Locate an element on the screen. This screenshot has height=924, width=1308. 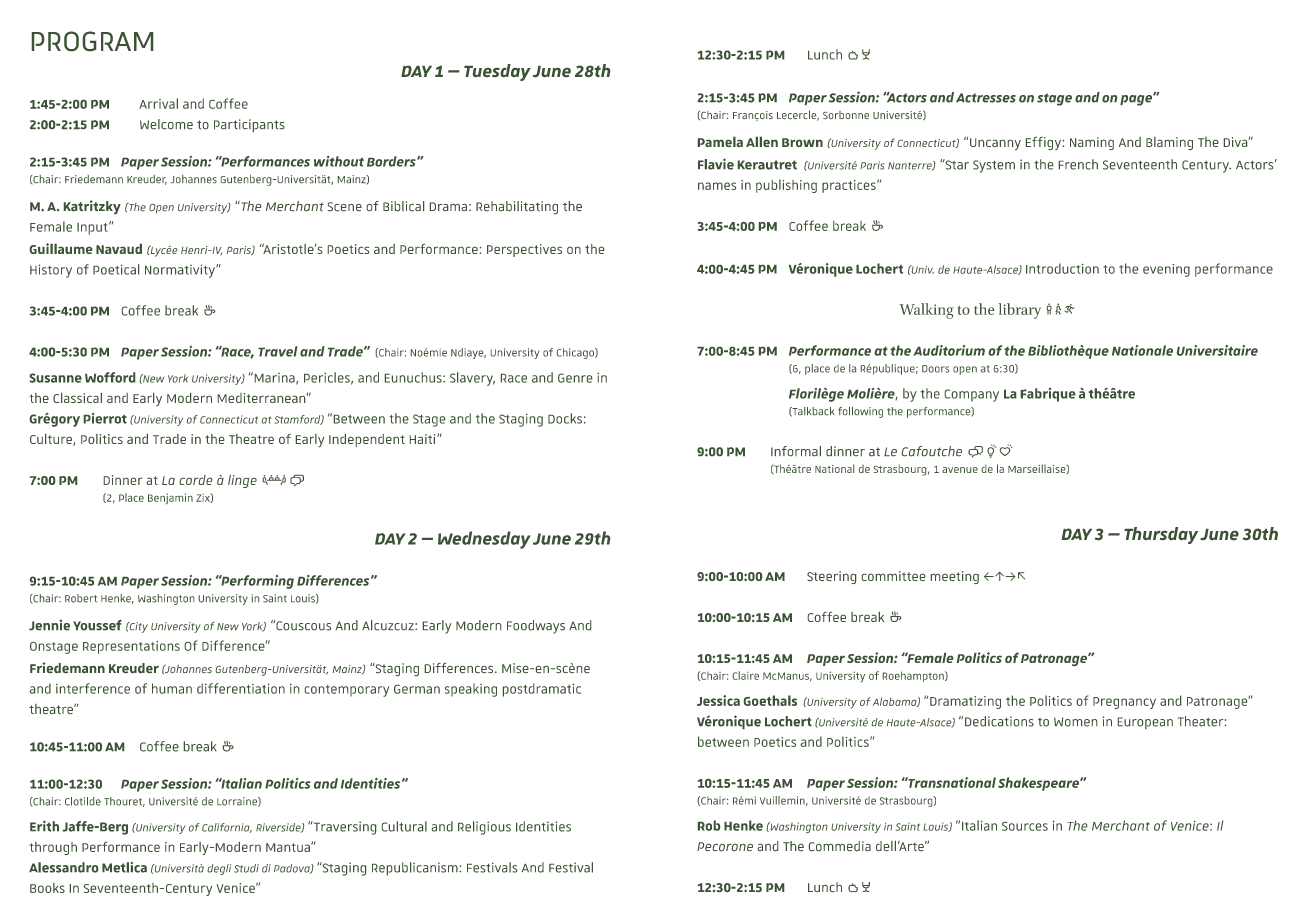
meeting is located at coordinates (955, 577).
